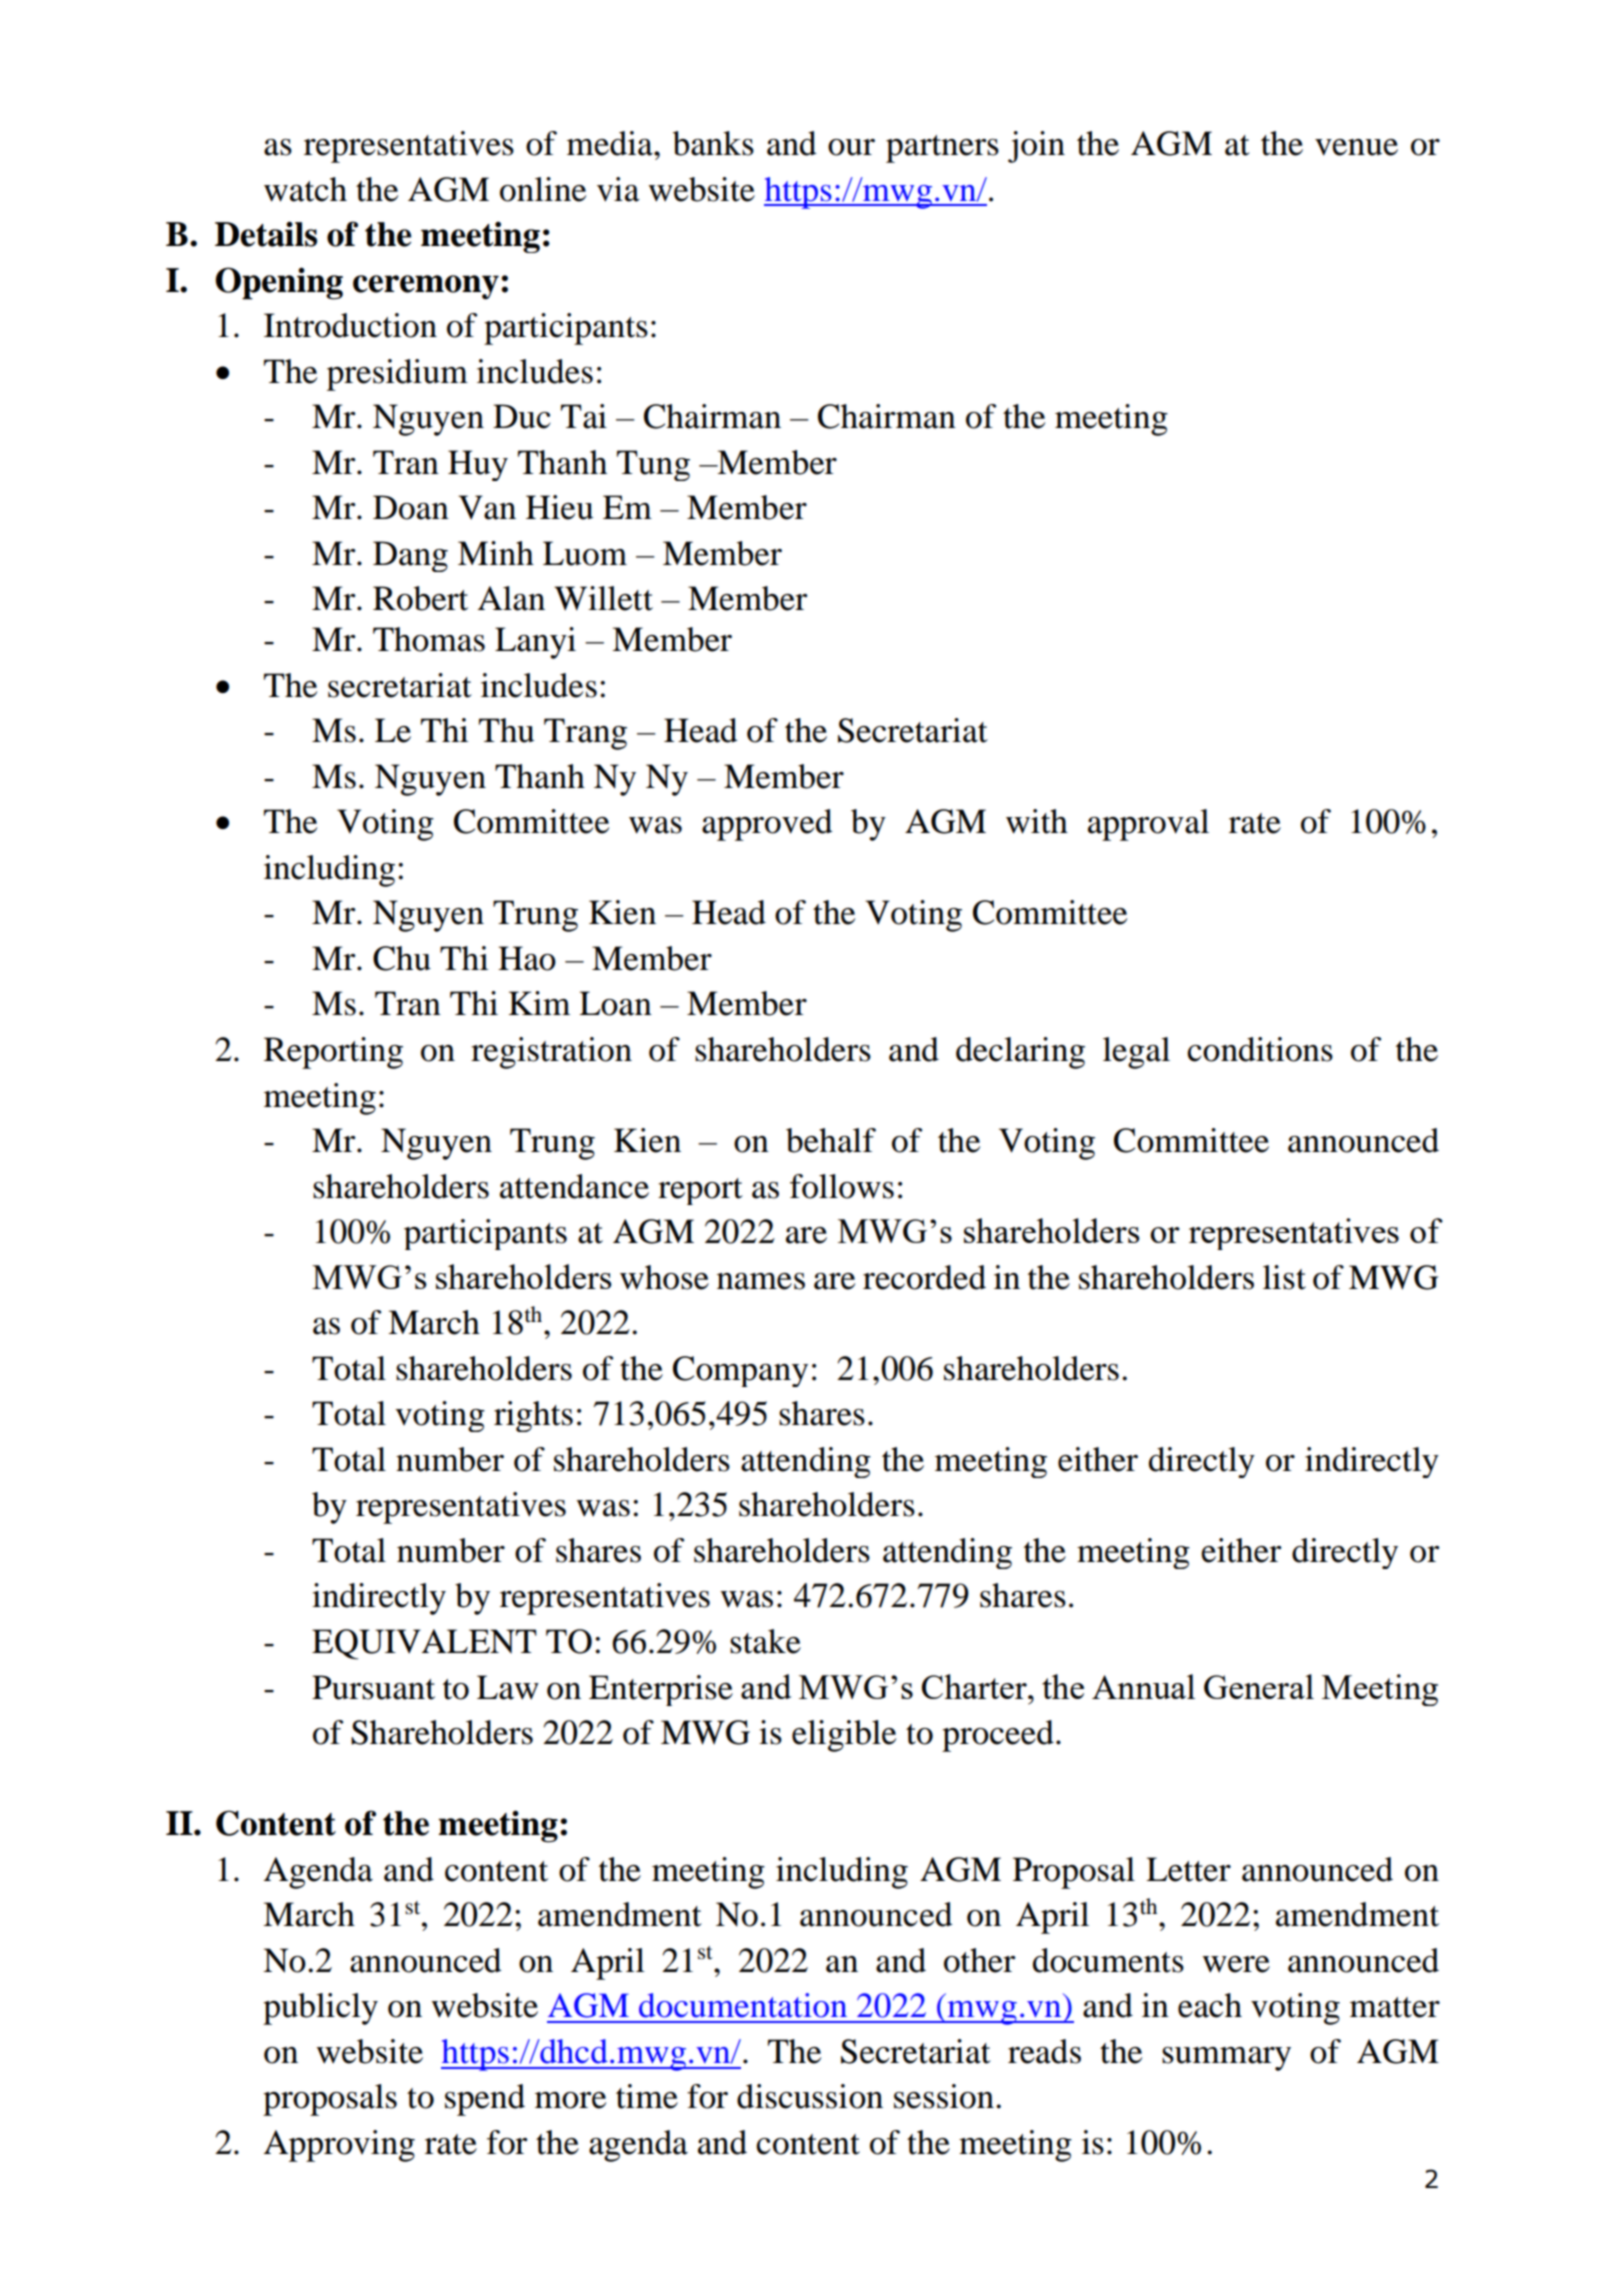  What do you see at coordinates (765, 1641) in the image?
I see `stake` at bounding box center [765, 1641].
